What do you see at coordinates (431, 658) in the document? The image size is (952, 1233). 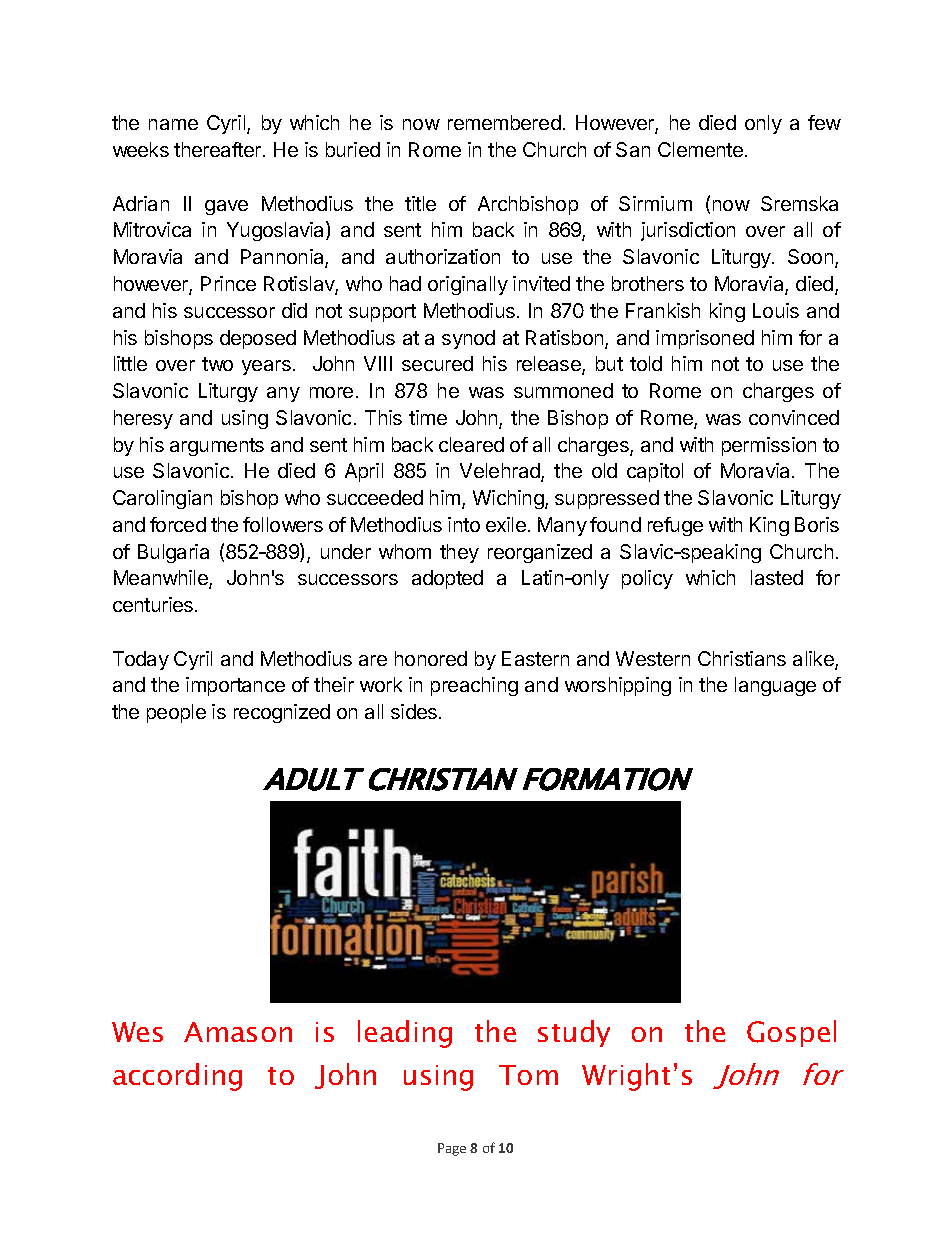 I see `honored` at bounding box center [431, 658].
